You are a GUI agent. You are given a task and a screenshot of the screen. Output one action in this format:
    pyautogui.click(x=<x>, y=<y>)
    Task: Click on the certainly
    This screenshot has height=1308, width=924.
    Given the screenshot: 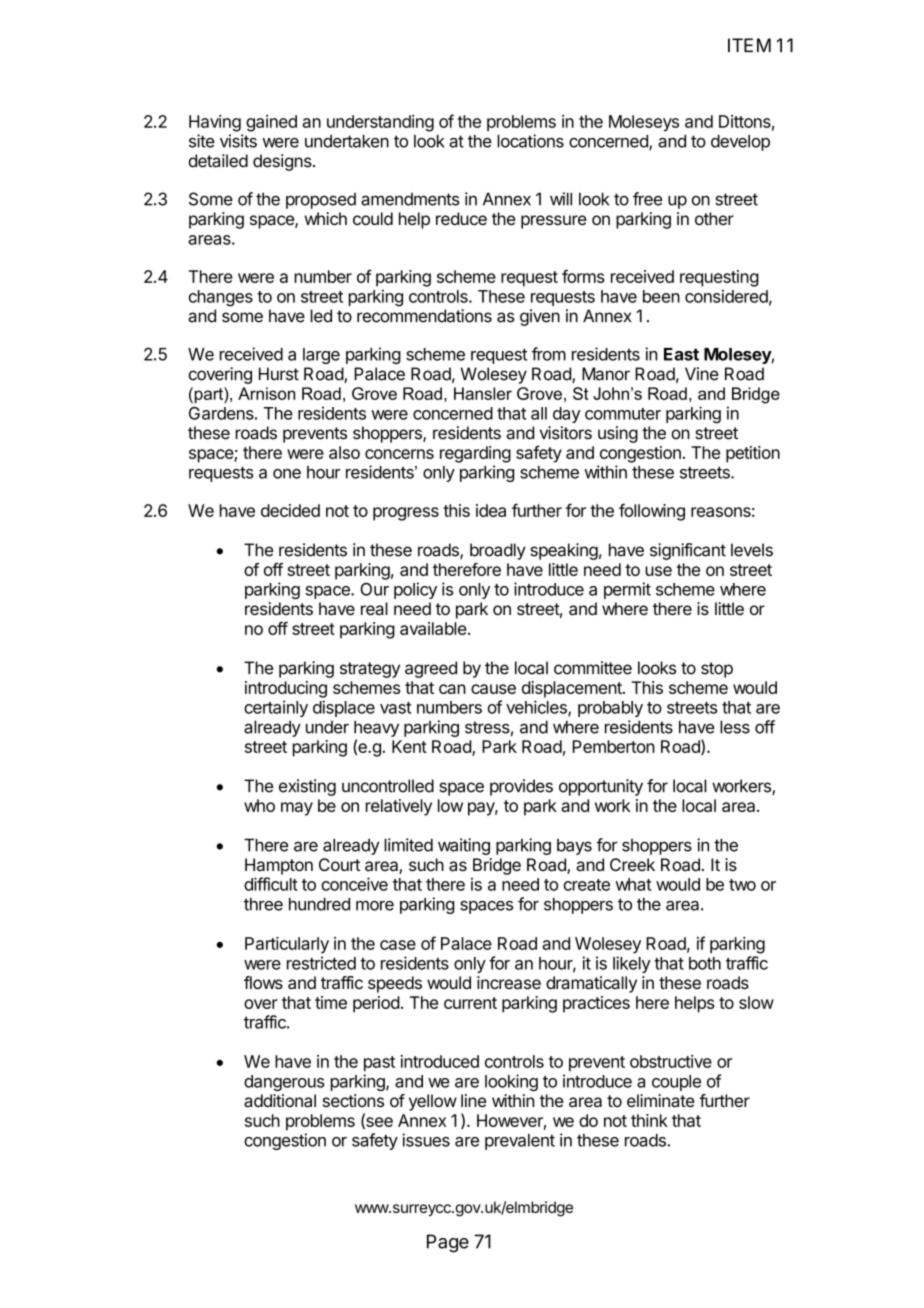 What is the action you would take?
    pyautogui.click(x=276, y=708)
